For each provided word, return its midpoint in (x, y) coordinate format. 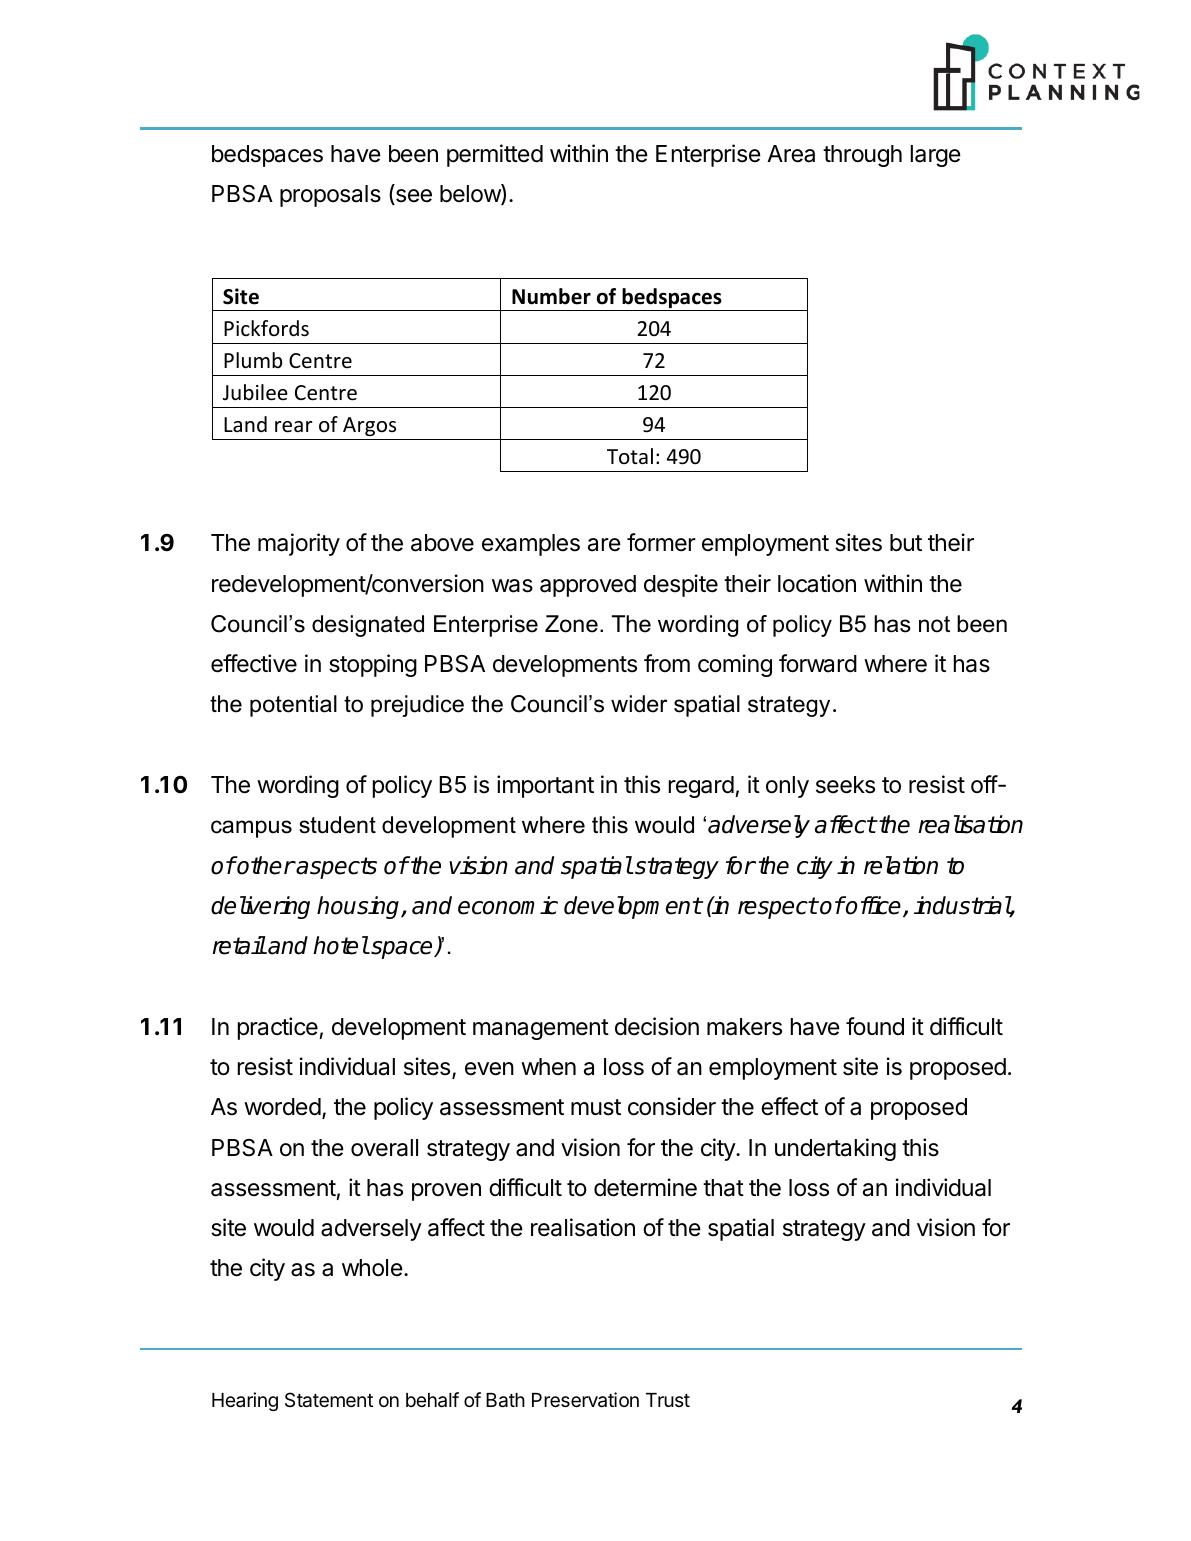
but (906, 543)
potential (293, 706)
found (875, 1026)
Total (630, 456)
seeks (845, 785)
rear (294, 427)
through (862, 156)
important (545, 786)
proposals (330, 196)
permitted (495, 155)
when (548, 1066)
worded (282, 1107)
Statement (329, 1400)
